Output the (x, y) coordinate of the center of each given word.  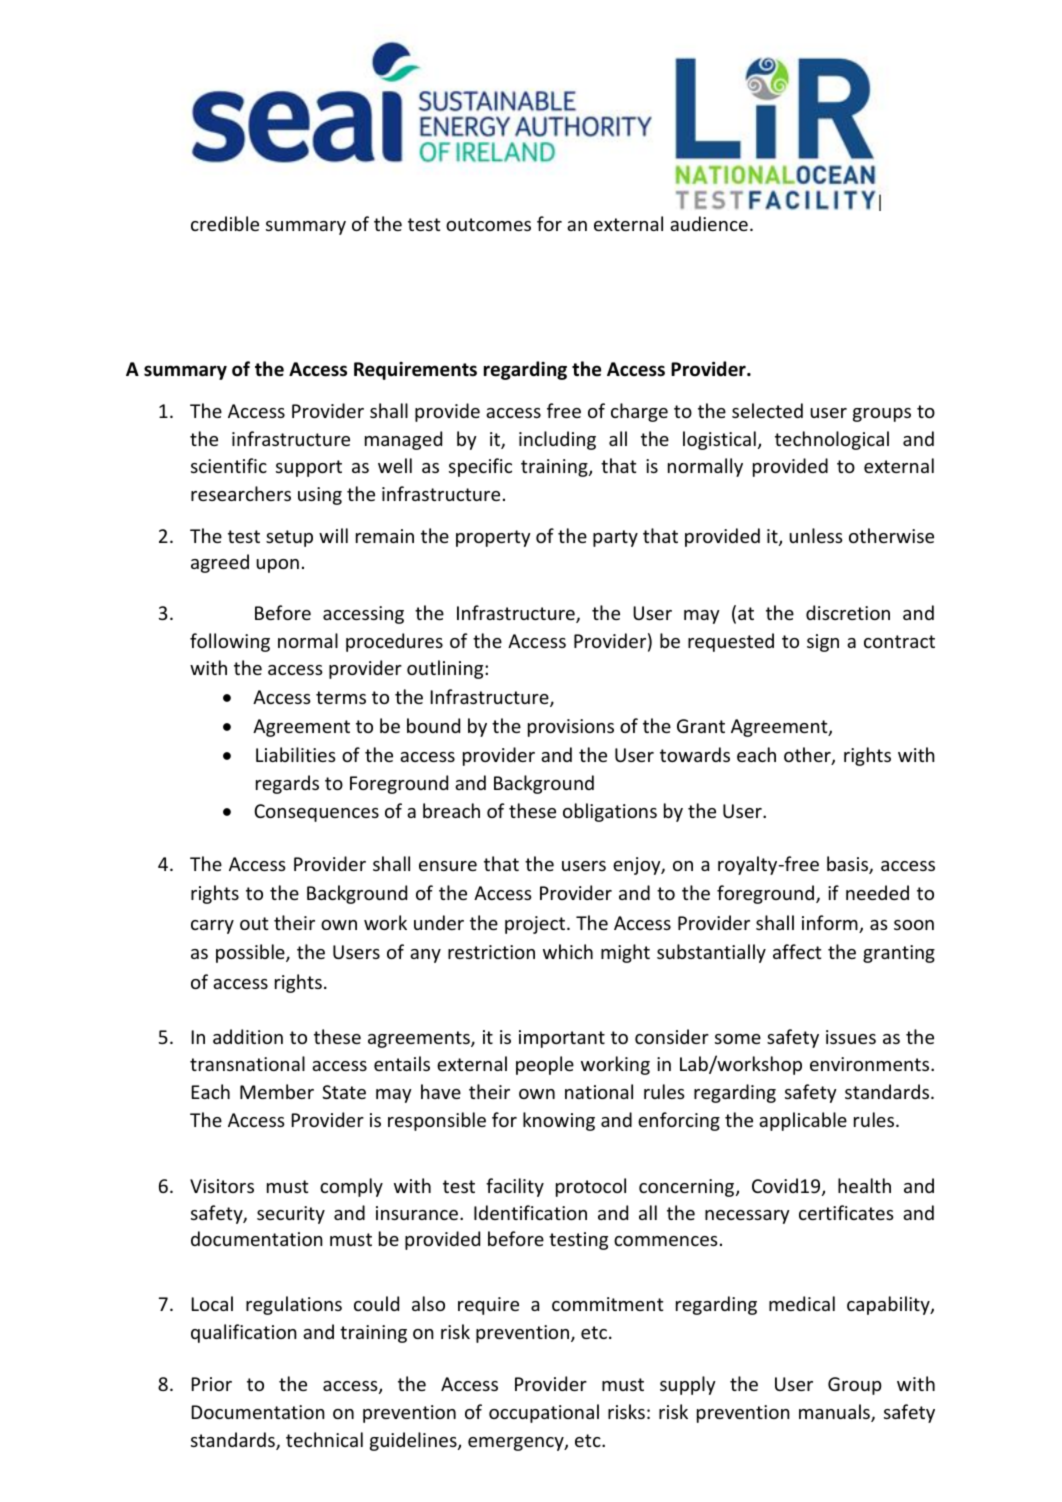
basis (848, 865)
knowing (559, 1121)
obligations (610, 812)
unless (816, 535)
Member (277, 1091)
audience (709, 223)
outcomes (488, 224)
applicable (803, 1121)
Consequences (316, 813)
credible (225, 223)
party (615, 538)
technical (324, 1439)
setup (289, 538)
